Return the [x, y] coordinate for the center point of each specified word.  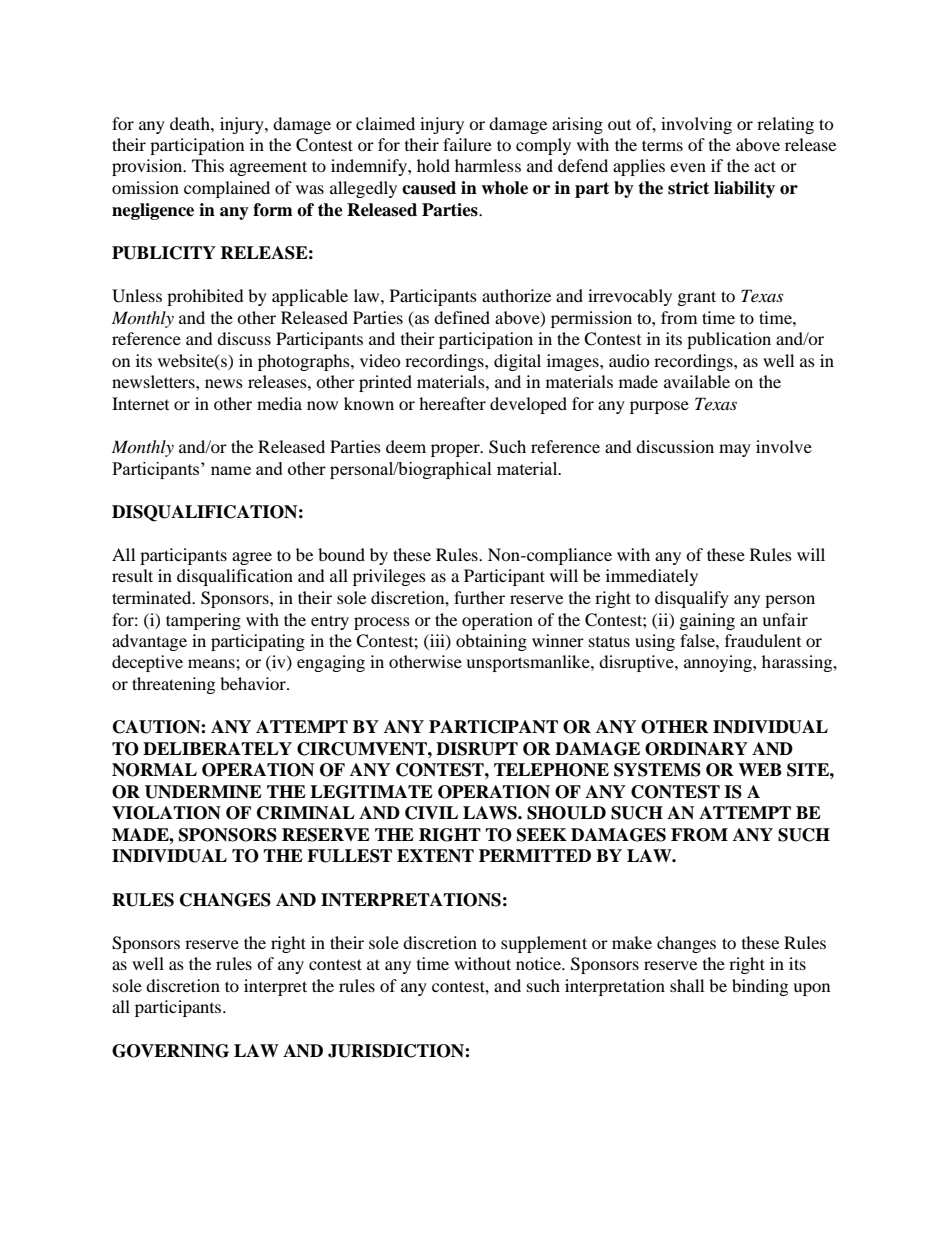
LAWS [491, 813]
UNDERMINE [203, 792]
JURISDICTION [397, 1051]
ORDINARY [696, 749]
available [697, 381]
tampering [203, 621]
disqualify [692, 599]
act [765, 166]
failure [467, 144]
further [479, 597]
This [208, 165]
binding [760, 987]
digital [517, 362]
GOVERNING [170, 1051]
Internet [140, 403]
